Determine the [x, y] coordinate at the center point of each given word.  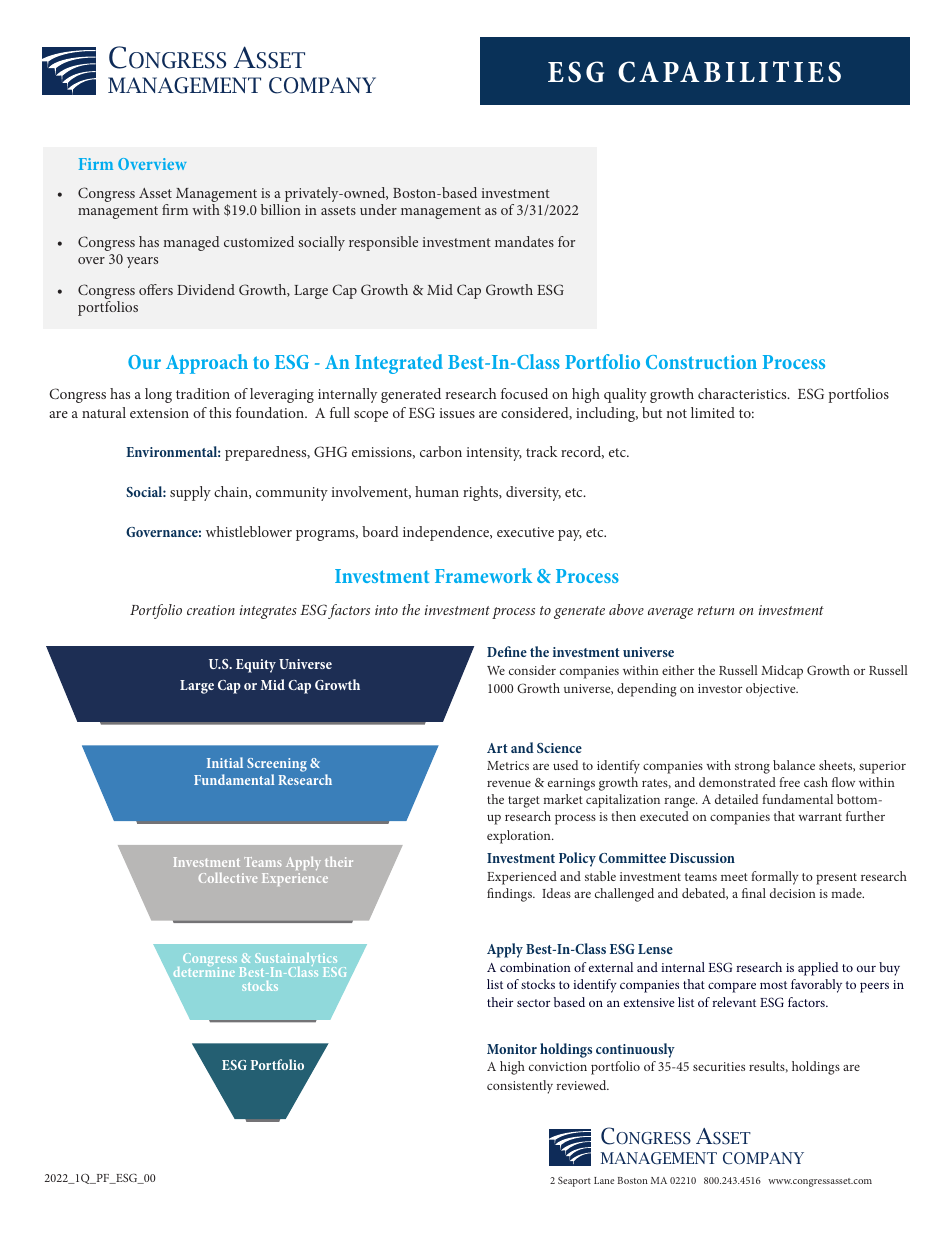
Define [507, 651]
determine [204, 970]
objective [772, 690]
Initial [225, 762]
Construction [701, 362]
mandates [524, 241]
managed [191, 243]
